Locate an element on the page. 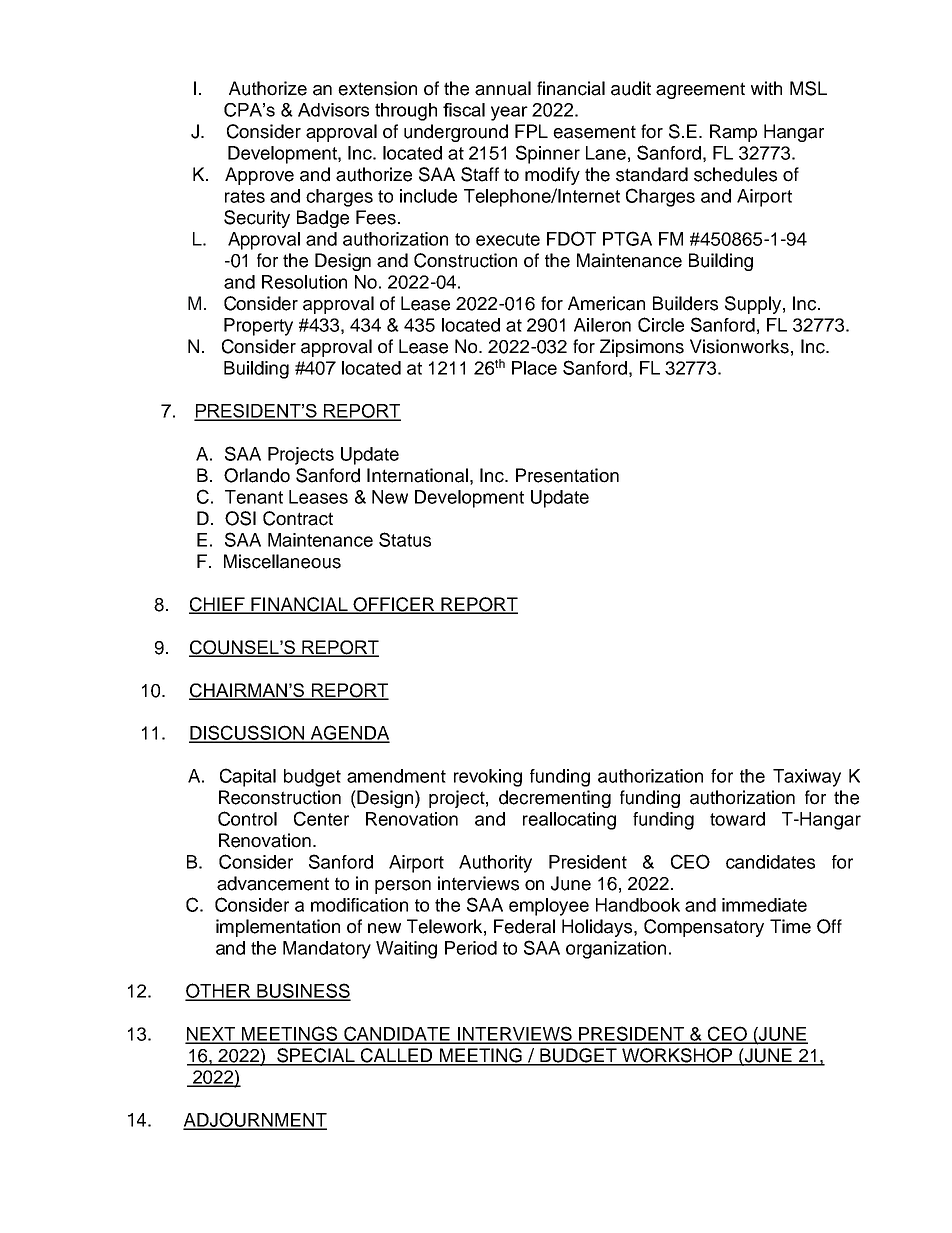  Ramp is located at coordinates (733, 133).
